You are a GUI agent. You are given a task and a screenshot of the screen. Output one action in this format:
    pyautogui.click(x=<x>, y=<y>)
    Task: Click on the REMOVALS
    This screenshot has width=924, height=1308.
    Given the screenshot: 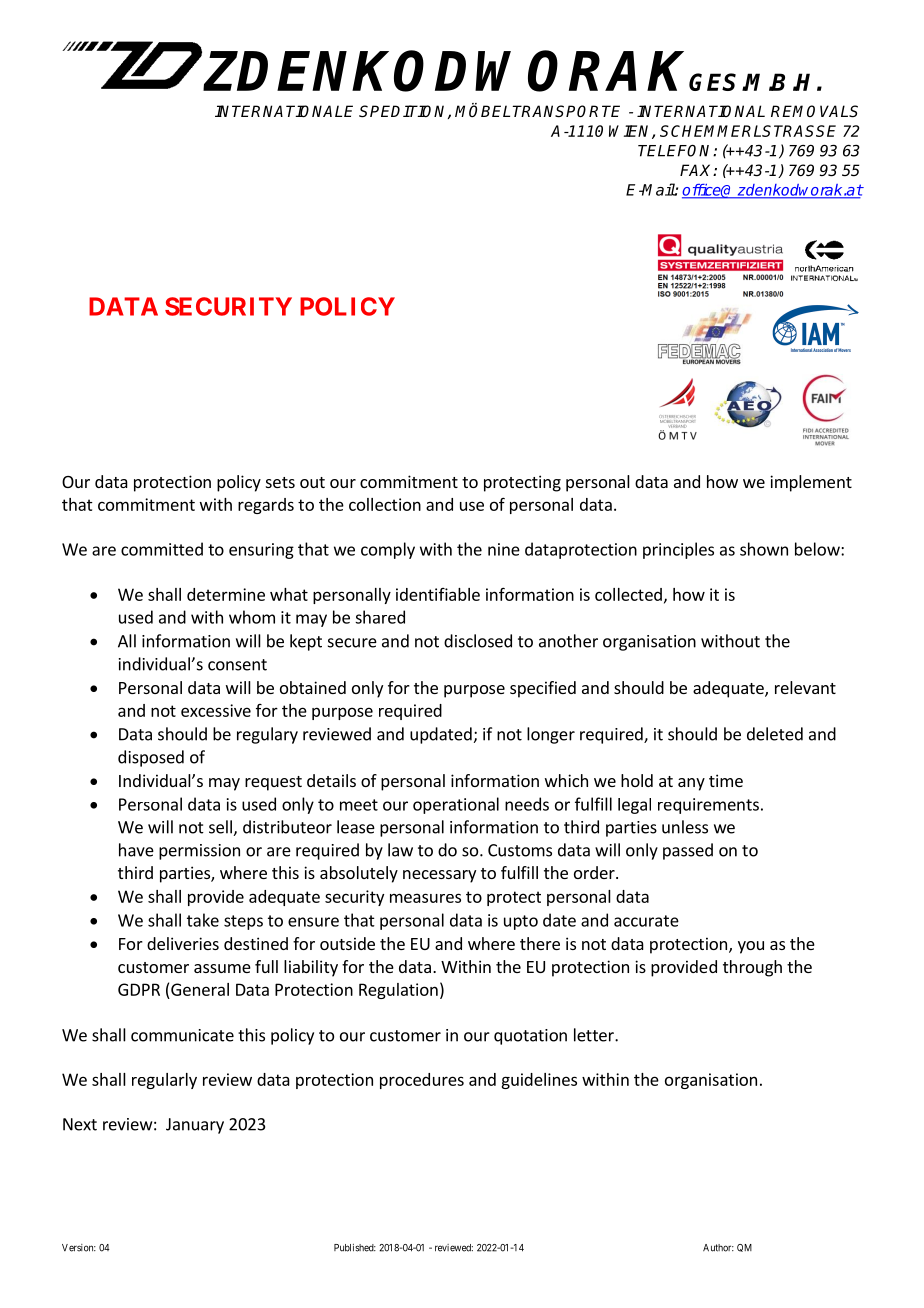 What is the action you would take?
    pyautogui.click(x=814, y=111)
